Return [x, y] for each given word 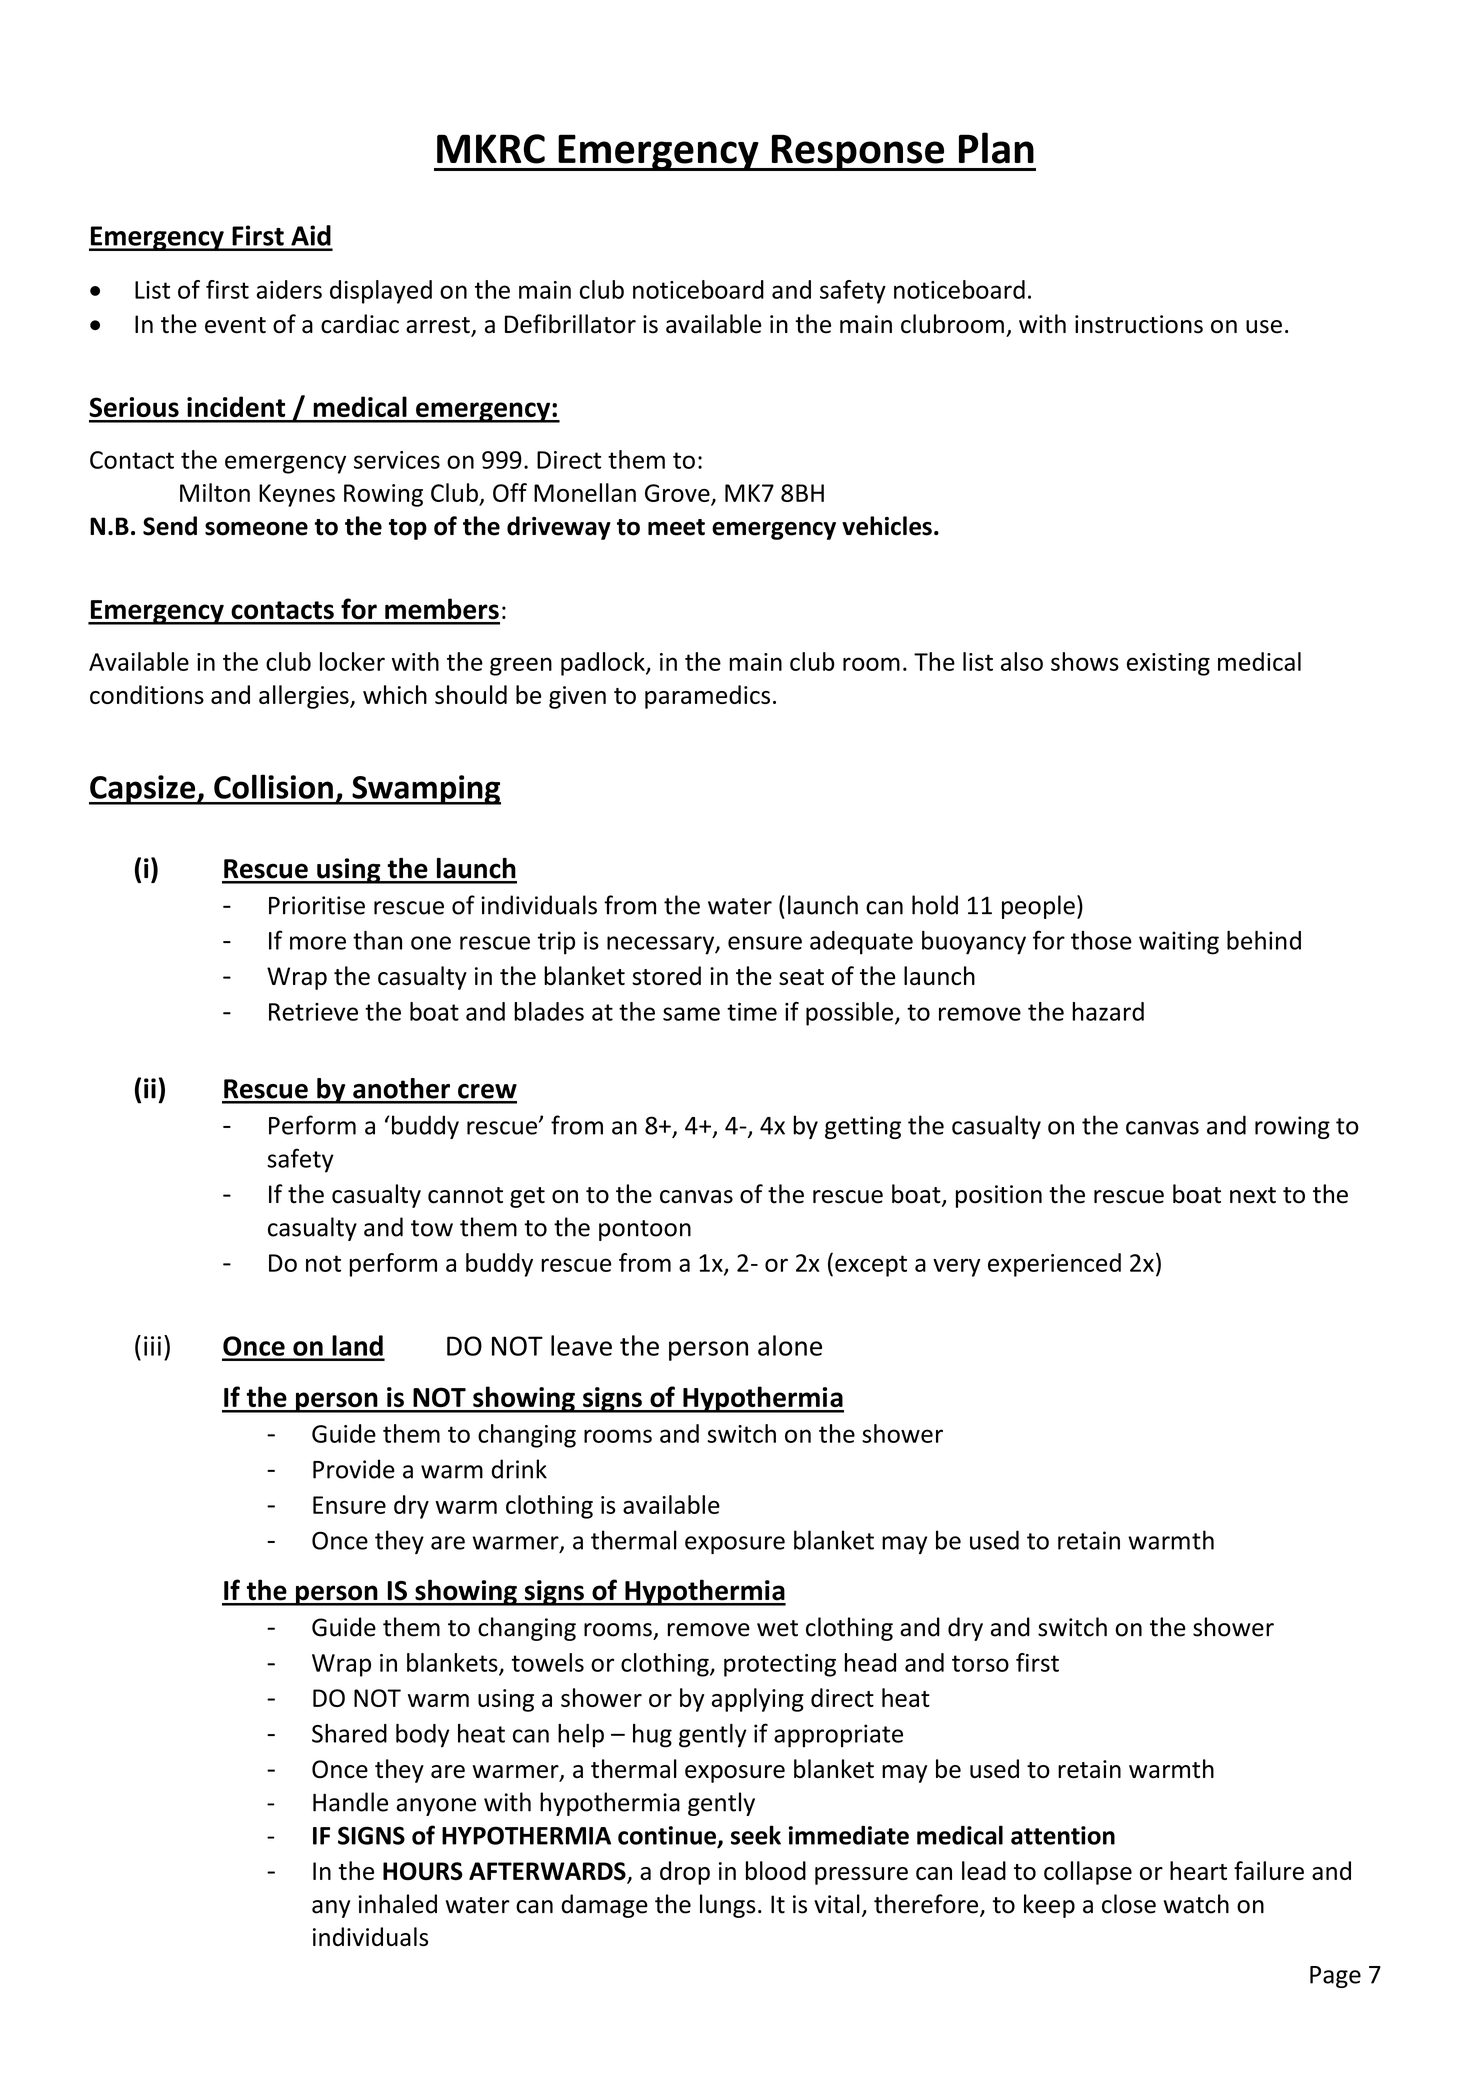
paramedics [707, 697]
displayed [381, 292]
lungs [728, 1906]
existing [1168, 664]
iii [152, 1346]
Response [858, 152]
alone [790, 1345]
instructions [1139, 324]
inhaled [397, 1904]
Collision [273, 786]
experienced [1054, 1265]
